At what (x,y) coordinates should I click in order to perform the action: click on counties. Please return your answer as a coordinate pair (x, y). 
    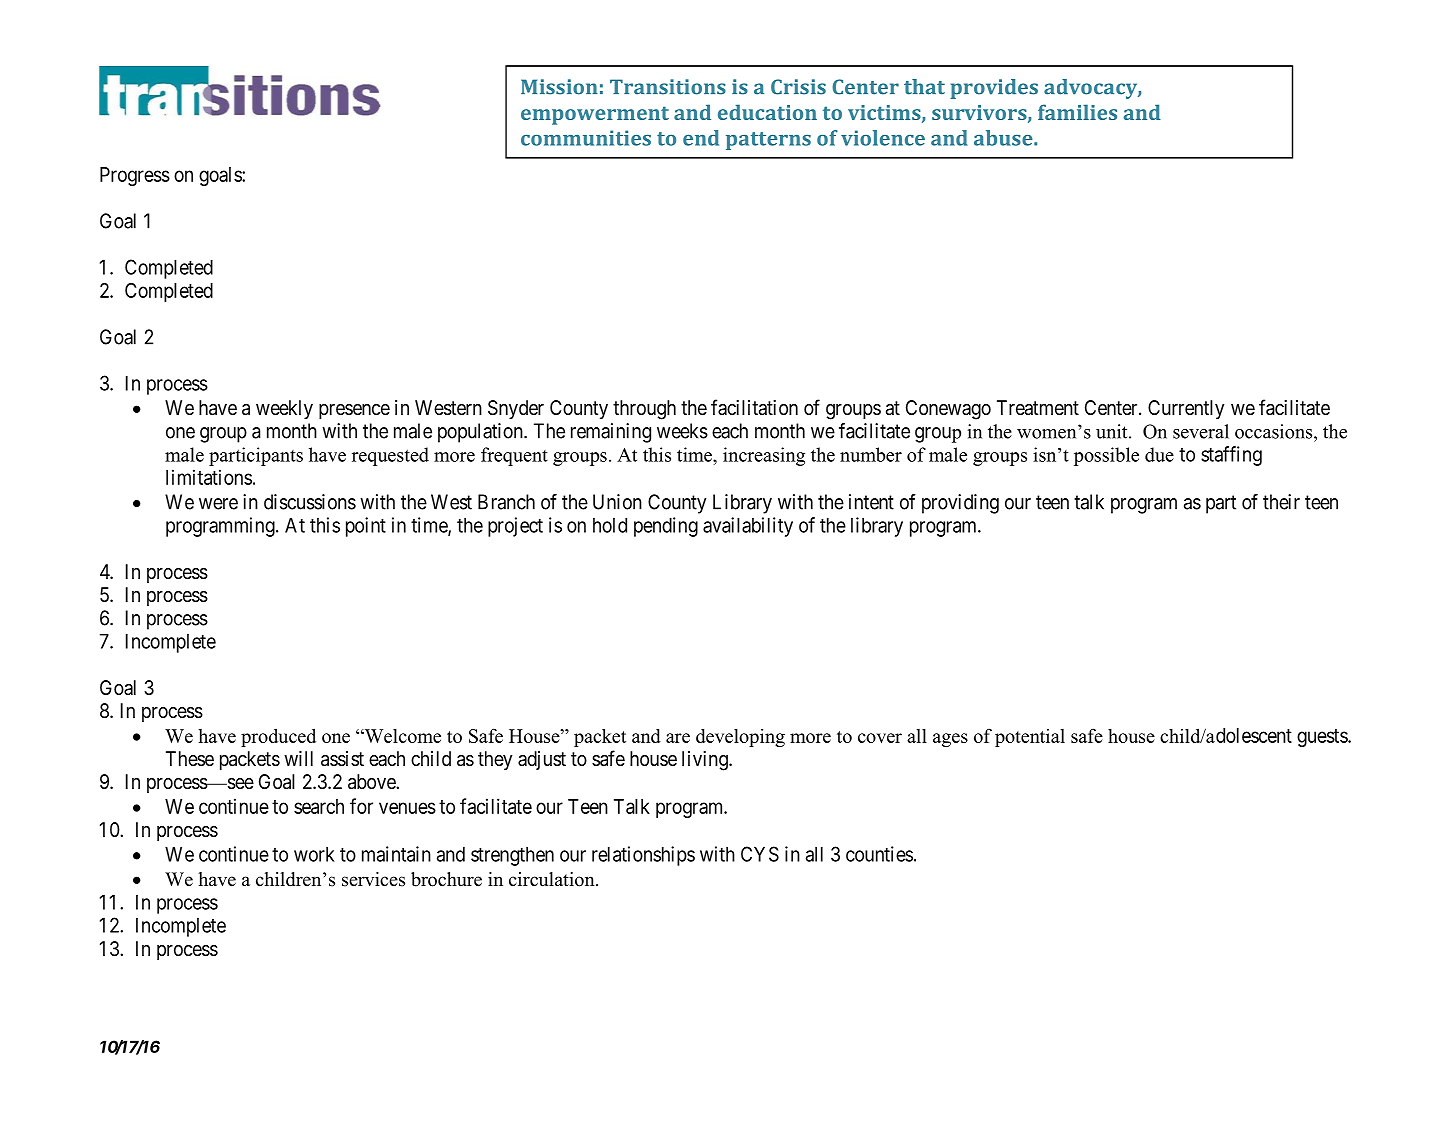
    Looking at the image, I should click on (879, 854).
